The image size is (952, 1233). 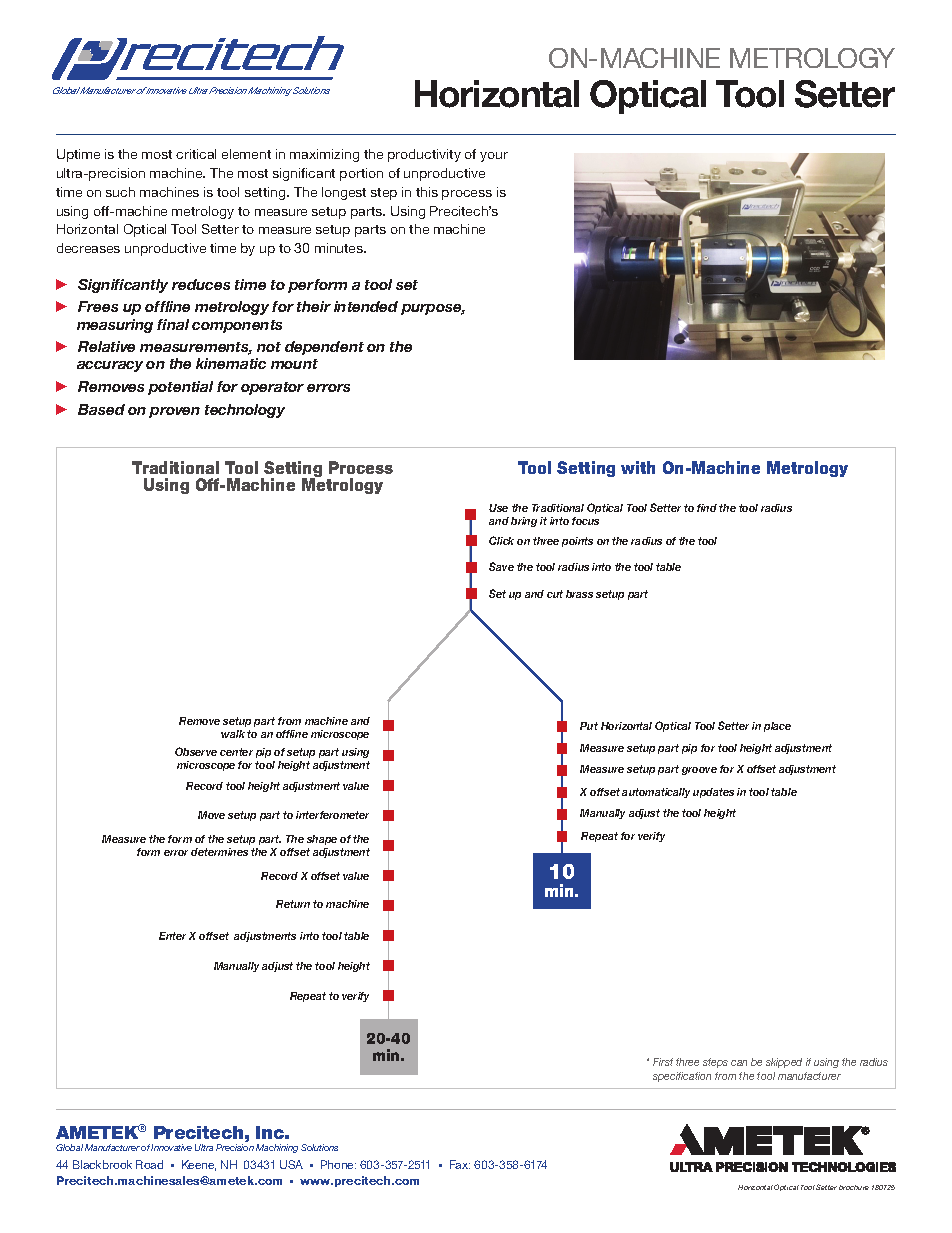 What do you see at coordinates (777, 727) in the page?
I see `place` at bounding box center [777, 727].
